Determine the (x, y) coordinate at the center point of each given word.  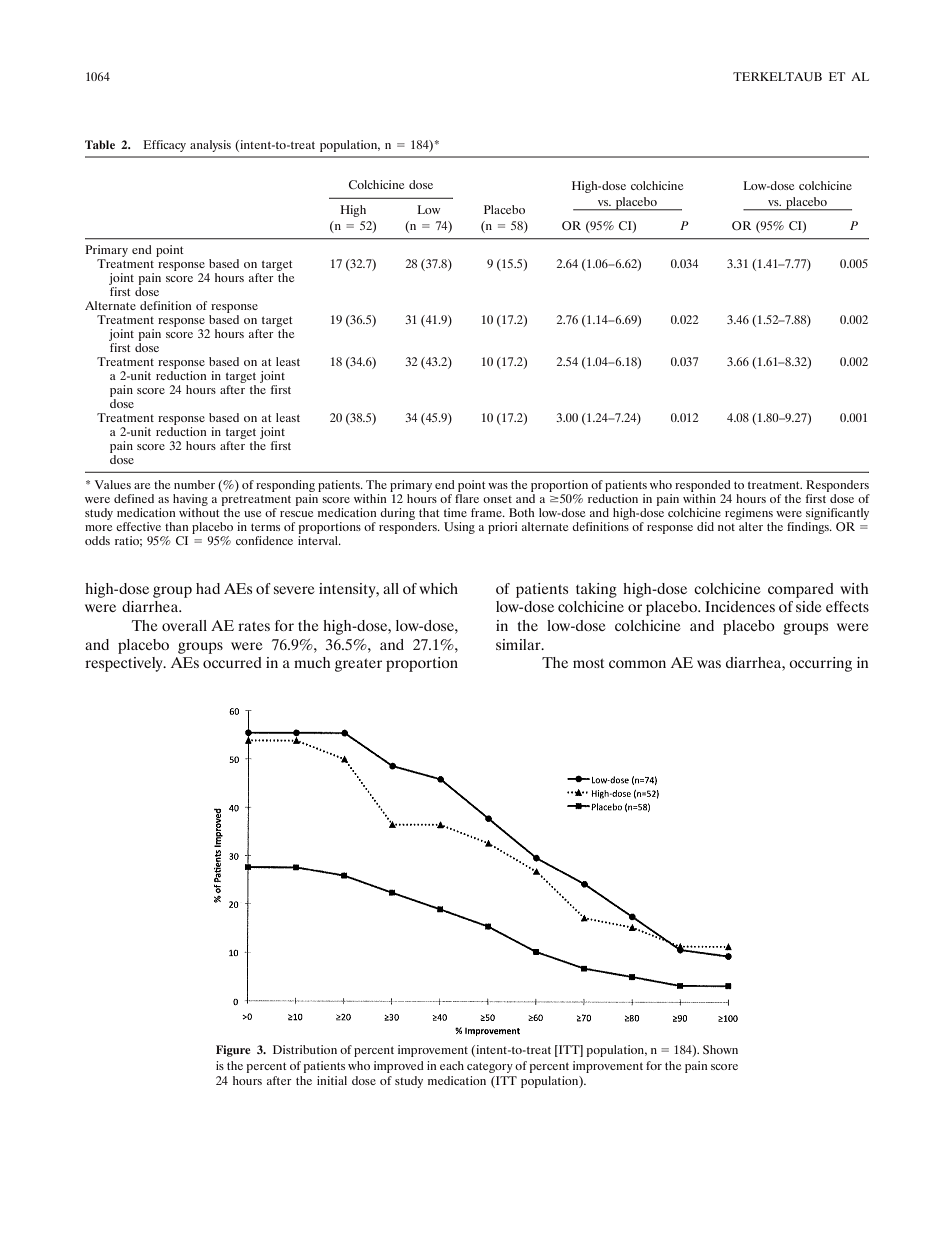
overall (184, 625)
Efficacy (164, 146)
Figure (233, 1051)
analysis (210, 146)
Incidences (740, 606)
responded (703, 486)
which (438, 588)
